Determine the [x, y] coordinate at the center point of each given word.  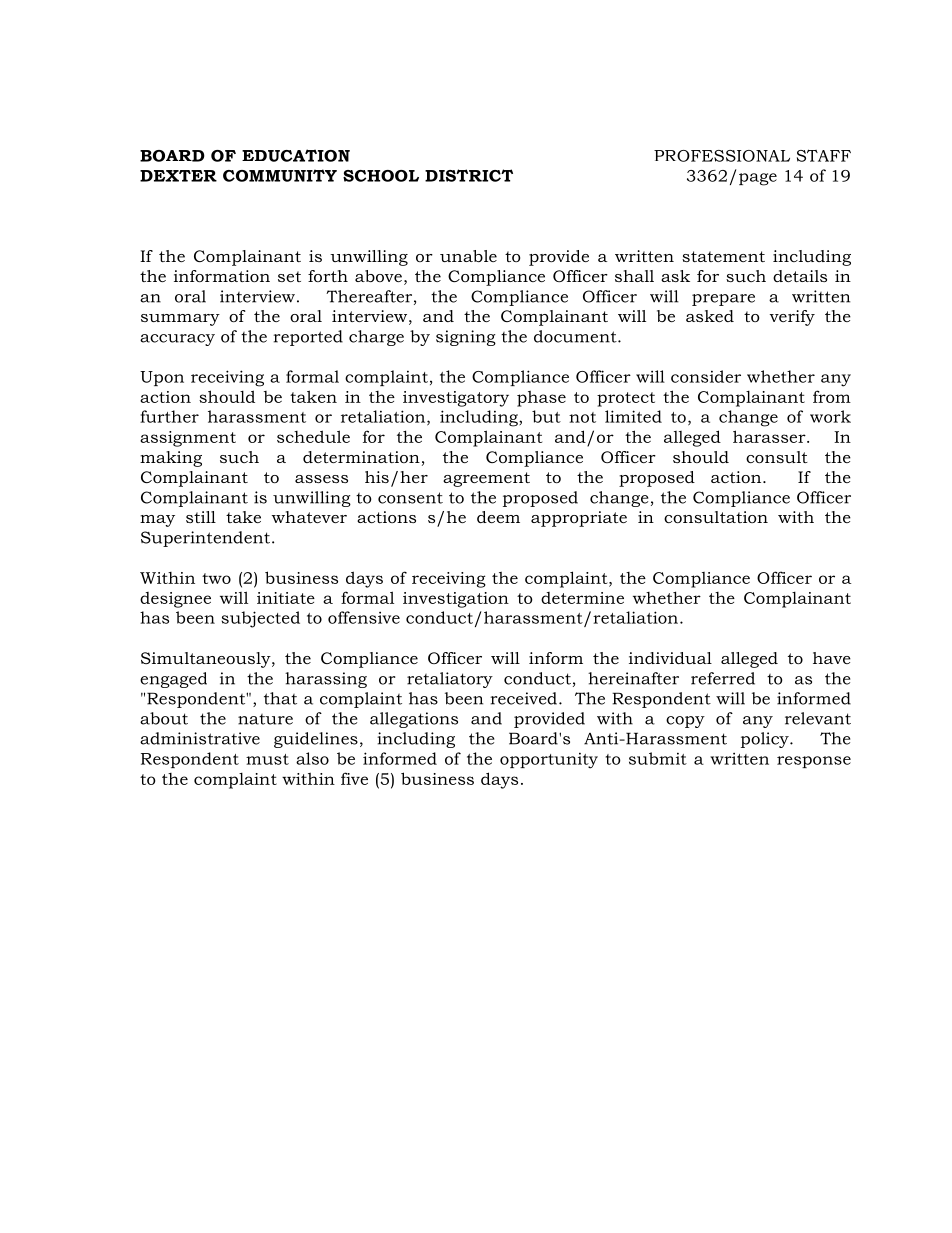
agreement [486, 479]
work [830, 416]
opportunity [549, 760]
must [267, 759]
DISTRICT [469, 175]
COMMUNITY [280, 175]
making [171, 459]
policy [766, 740]
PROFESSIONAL [722, 156]
